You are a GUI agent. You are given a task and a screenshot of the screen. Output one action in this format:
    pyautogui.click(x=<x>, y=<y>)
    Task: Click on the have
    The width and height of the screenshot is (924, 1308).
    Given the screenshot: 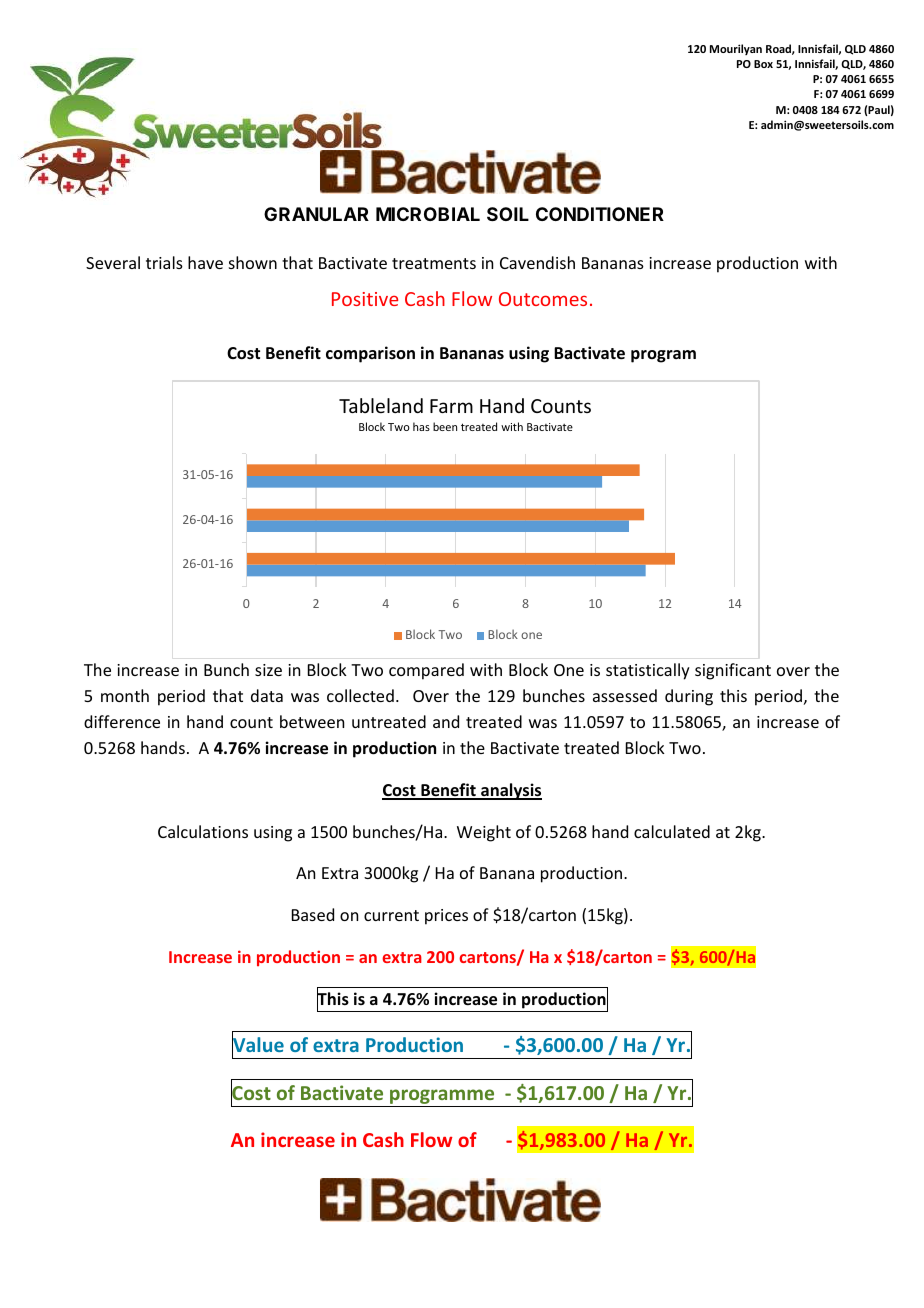 What is the action you would take?
    pyautogui.click(x=205, y=262)
